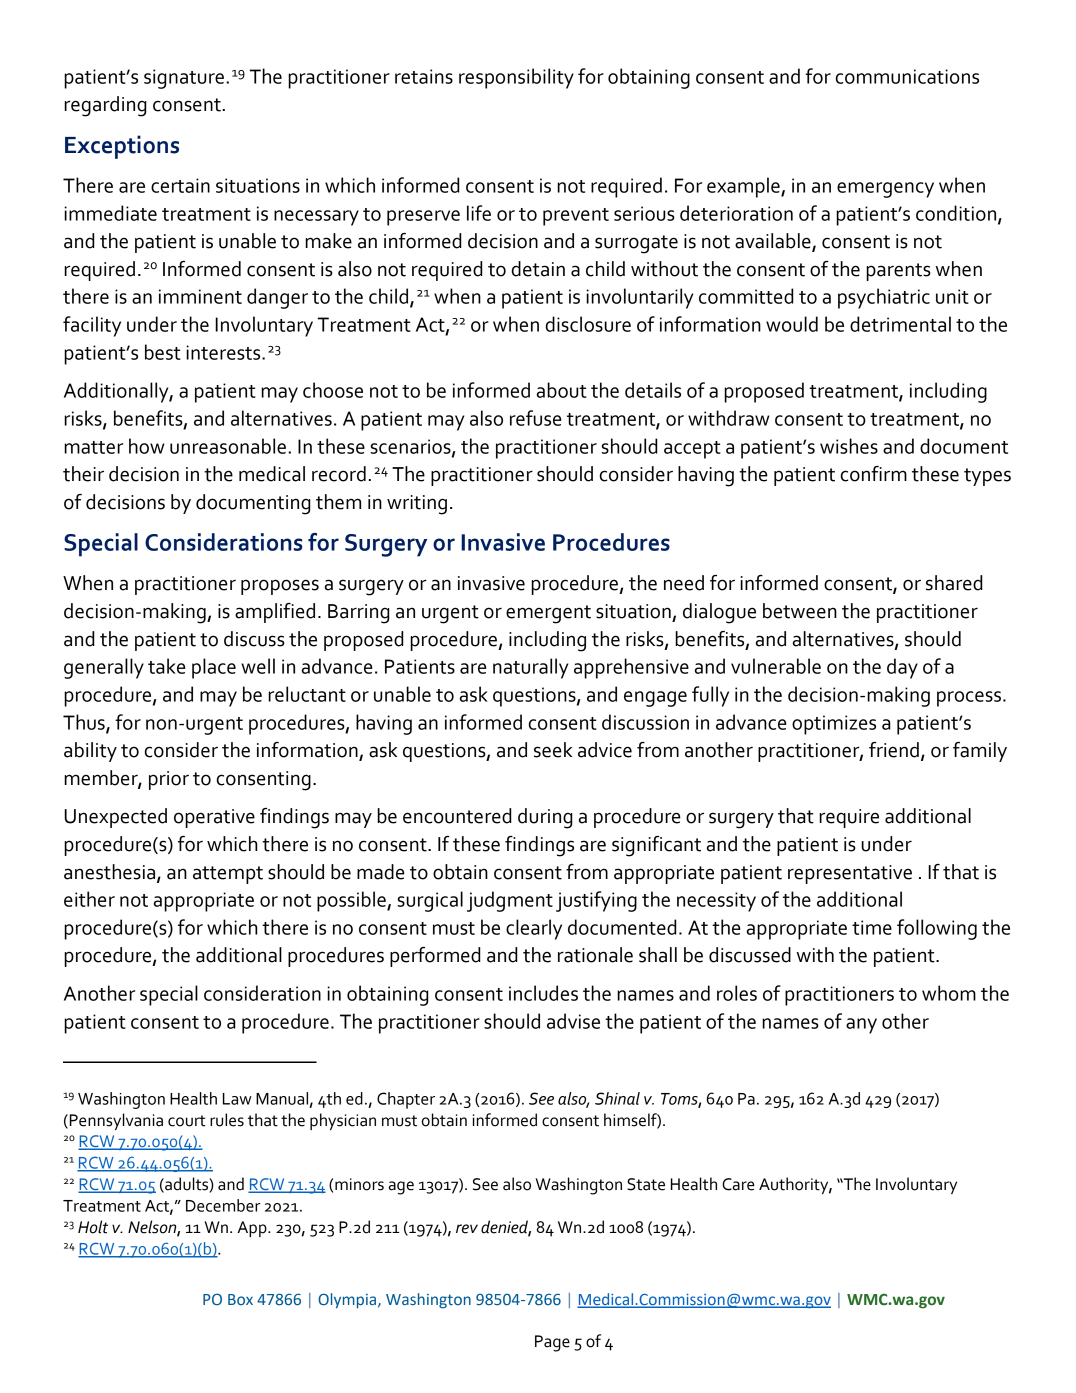 This screenshot has width=1076, height=1393. What do you see at coordinates (907, 76) in the screenshot?
I see `communications` at bounding box center [907, 76].
